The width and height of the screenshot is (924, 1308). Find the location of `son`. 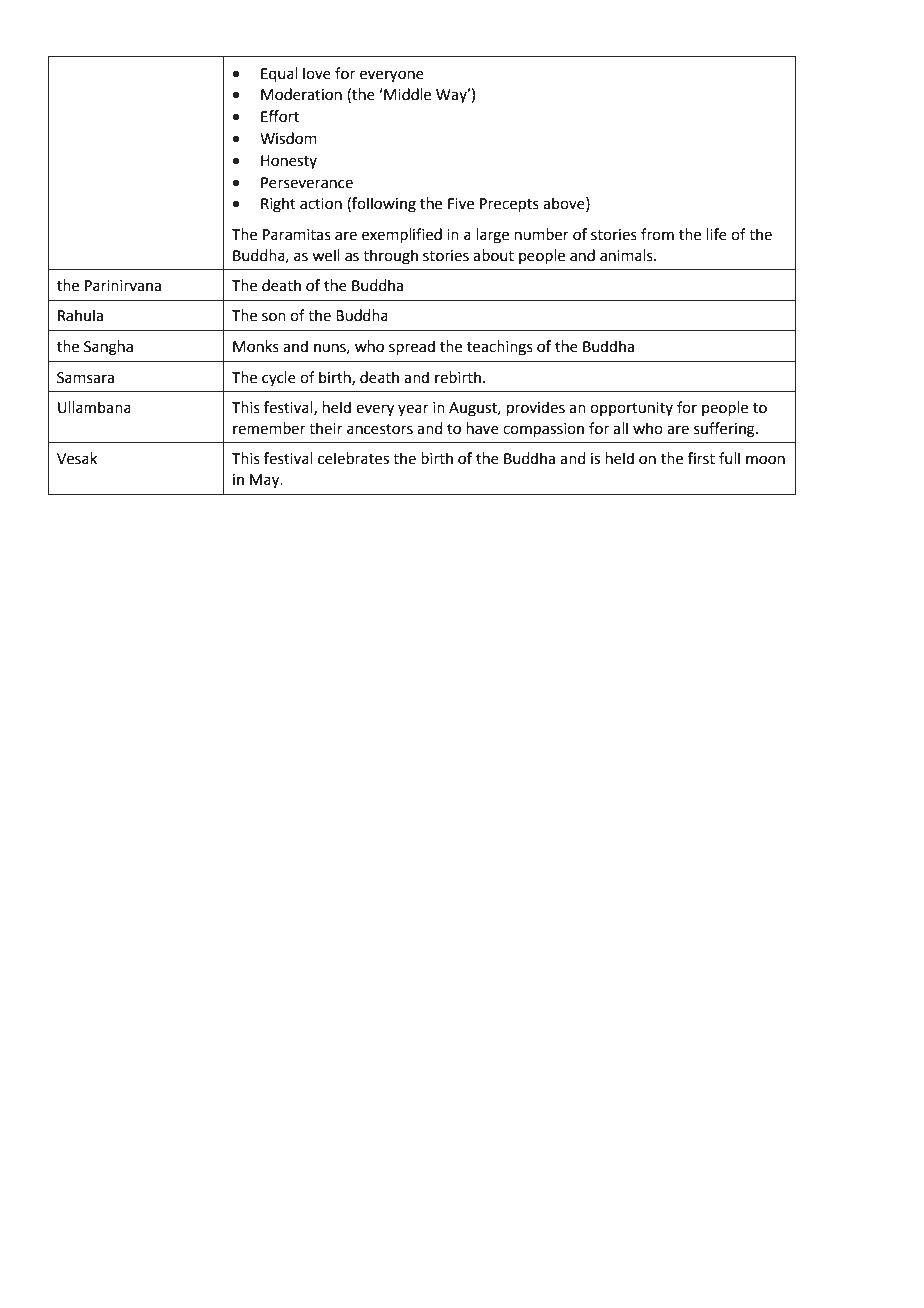

son is located at coordinates (274, 317).
